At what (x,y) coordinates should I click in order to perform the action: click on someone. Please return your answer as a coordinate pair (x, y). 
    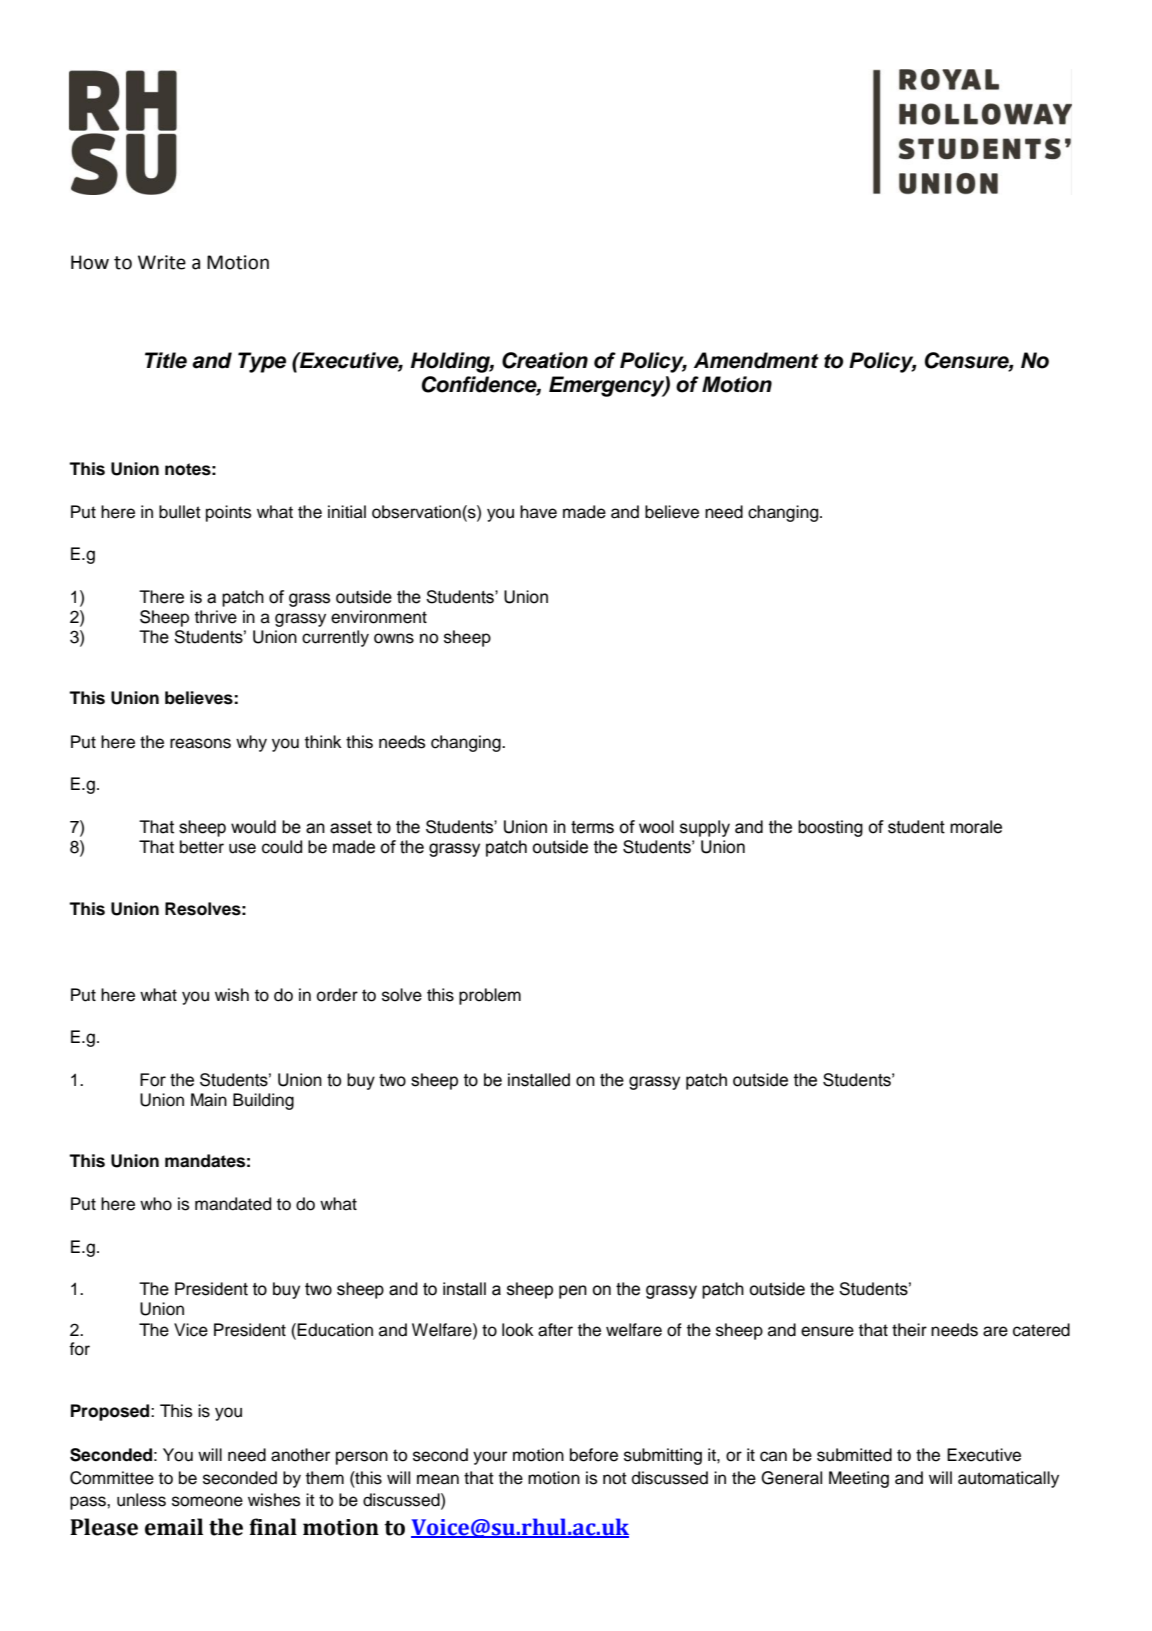
    Looking at the image, I should click on (207, 1501).
